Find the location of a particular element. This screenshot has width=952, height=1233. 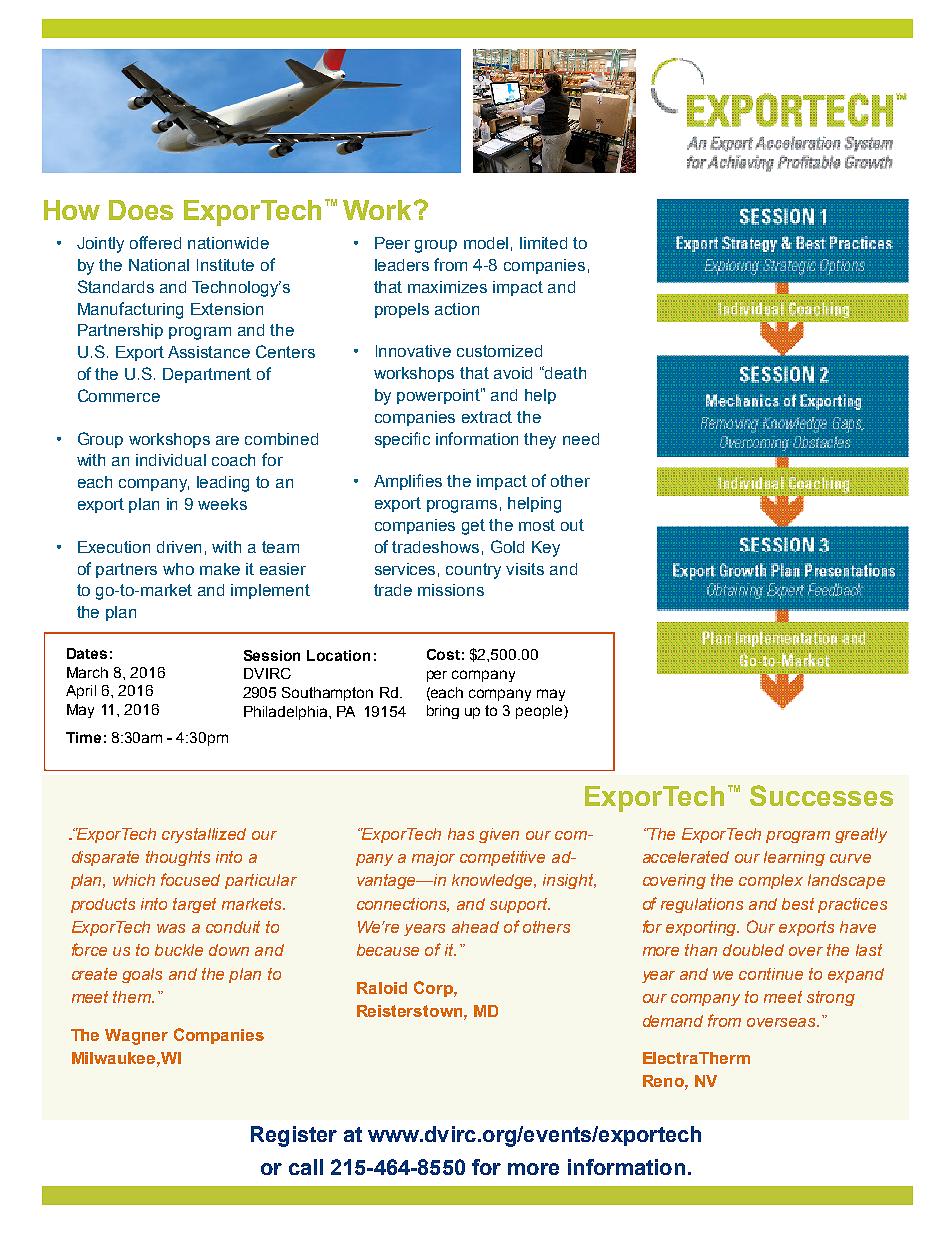

limited is located at coordinates (543, 243).
